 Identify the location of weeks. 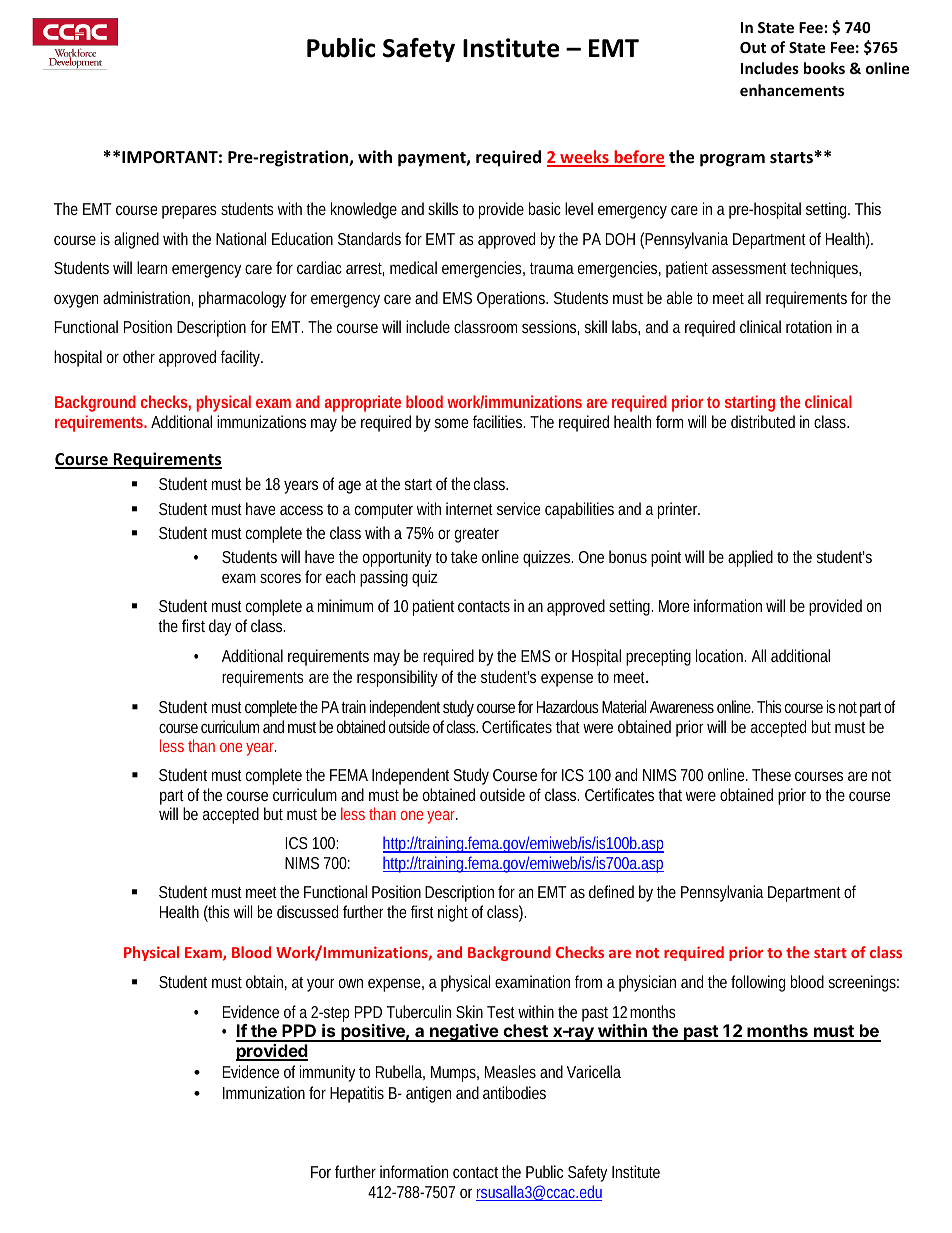
(584, 158).
